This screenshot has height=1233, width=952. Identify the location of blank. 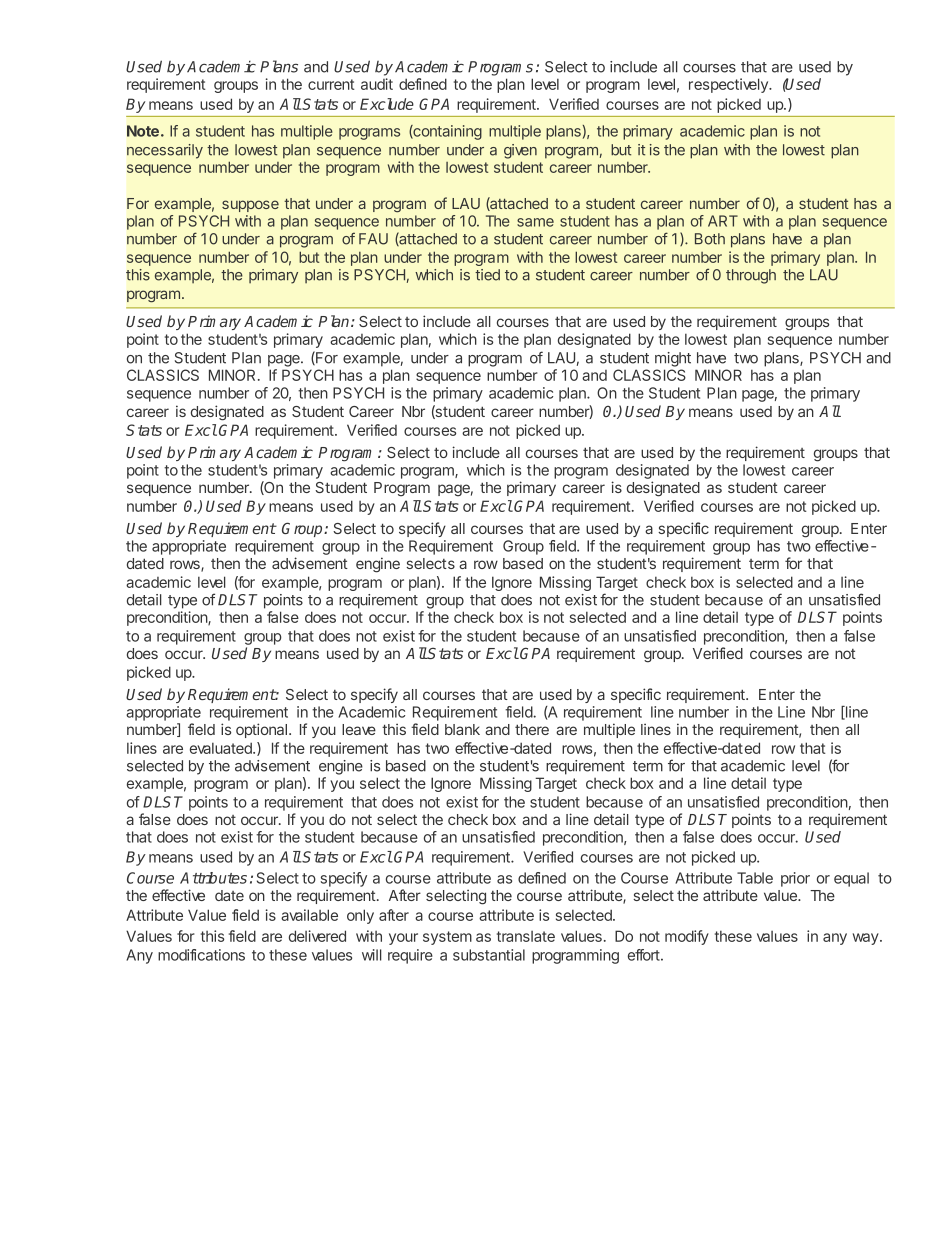
(462, 729).
